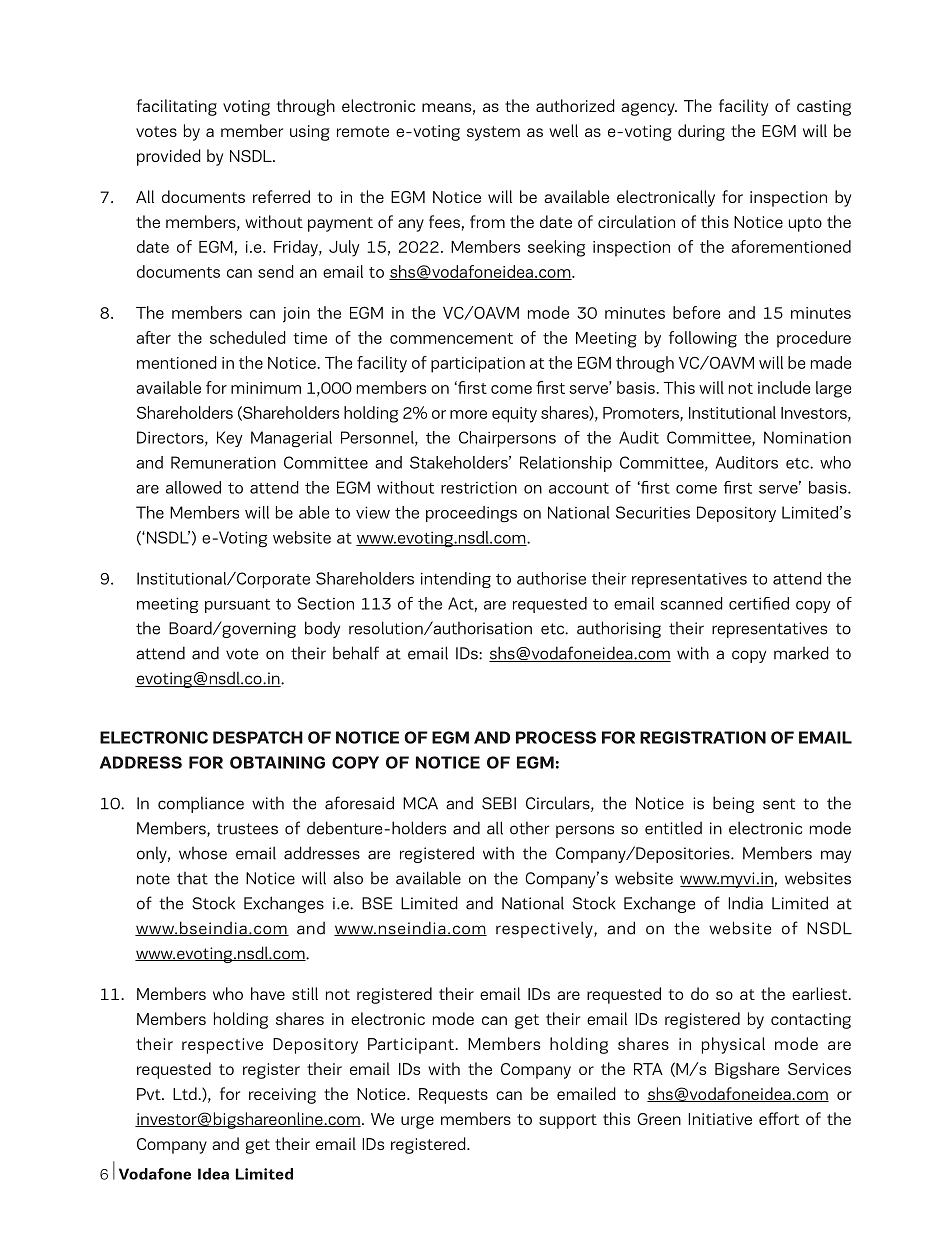 Image resolution: width=952 pixels, height=1245 pixels. Describe the element at coordinates (237, 606) in the image. I see `pursuant` at that location.
